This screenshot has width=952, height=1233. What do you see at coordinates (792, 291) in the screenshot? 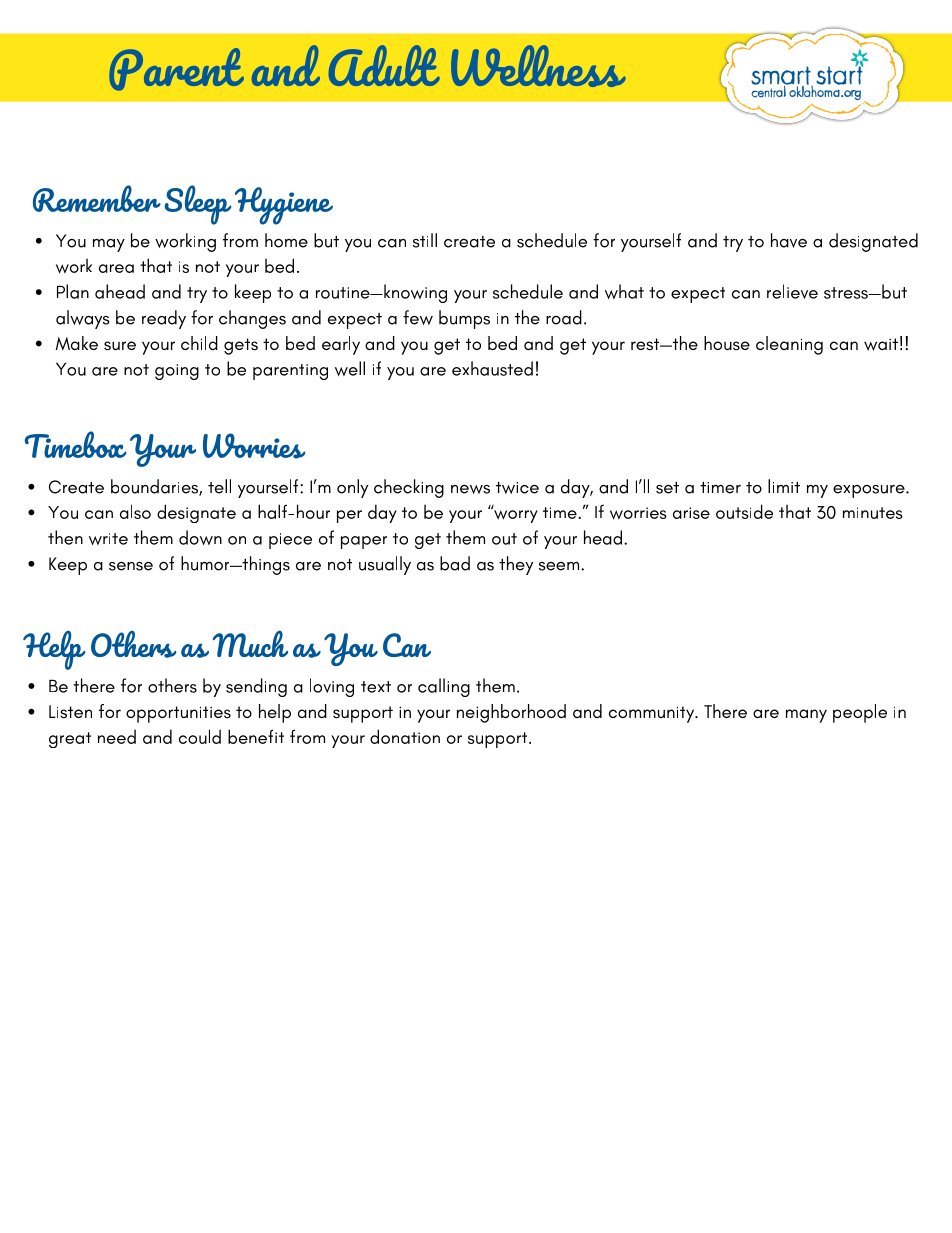
I see `relieve` at bounding box center [792, 291].
